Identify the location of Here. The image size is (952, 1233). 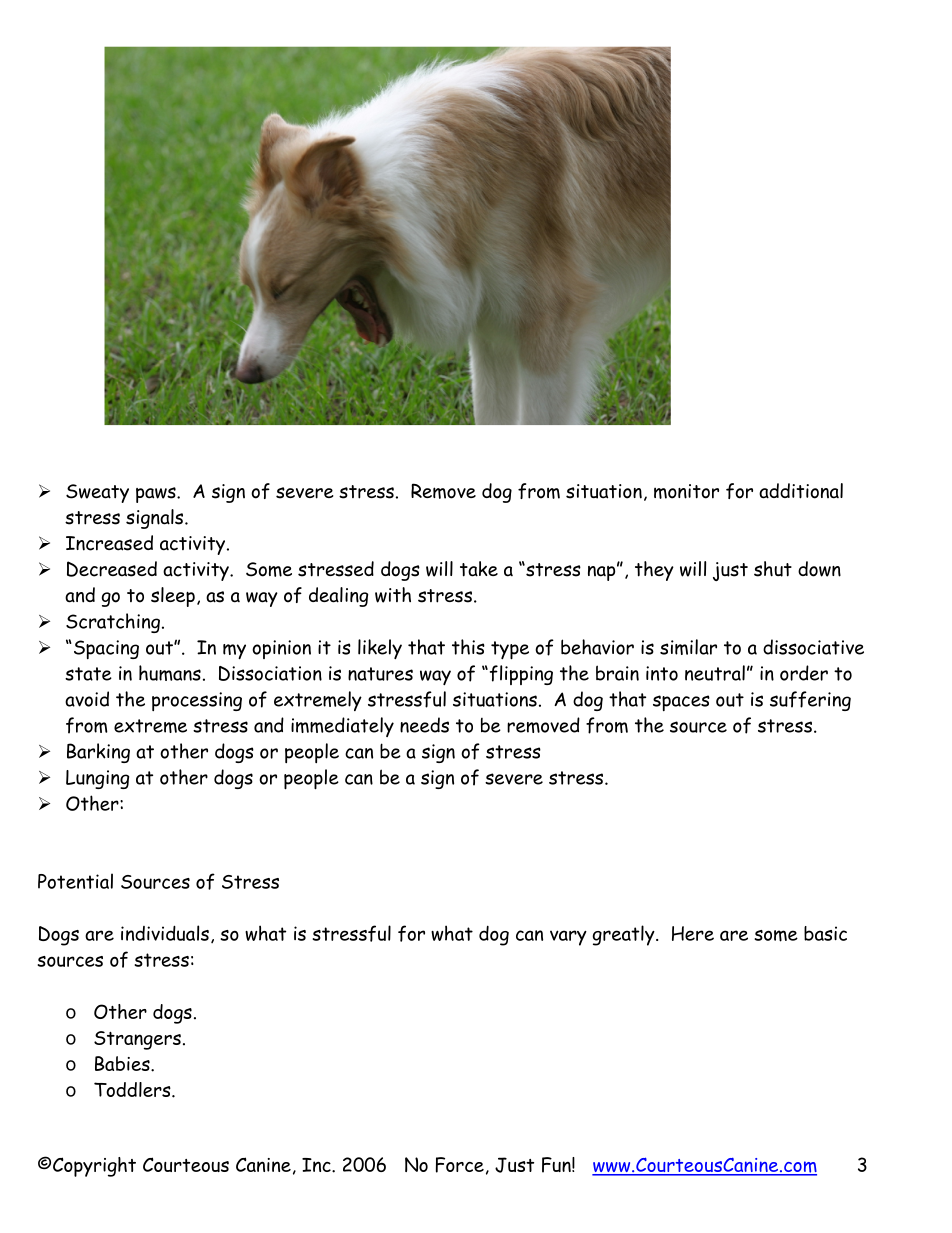
(693, 933).
